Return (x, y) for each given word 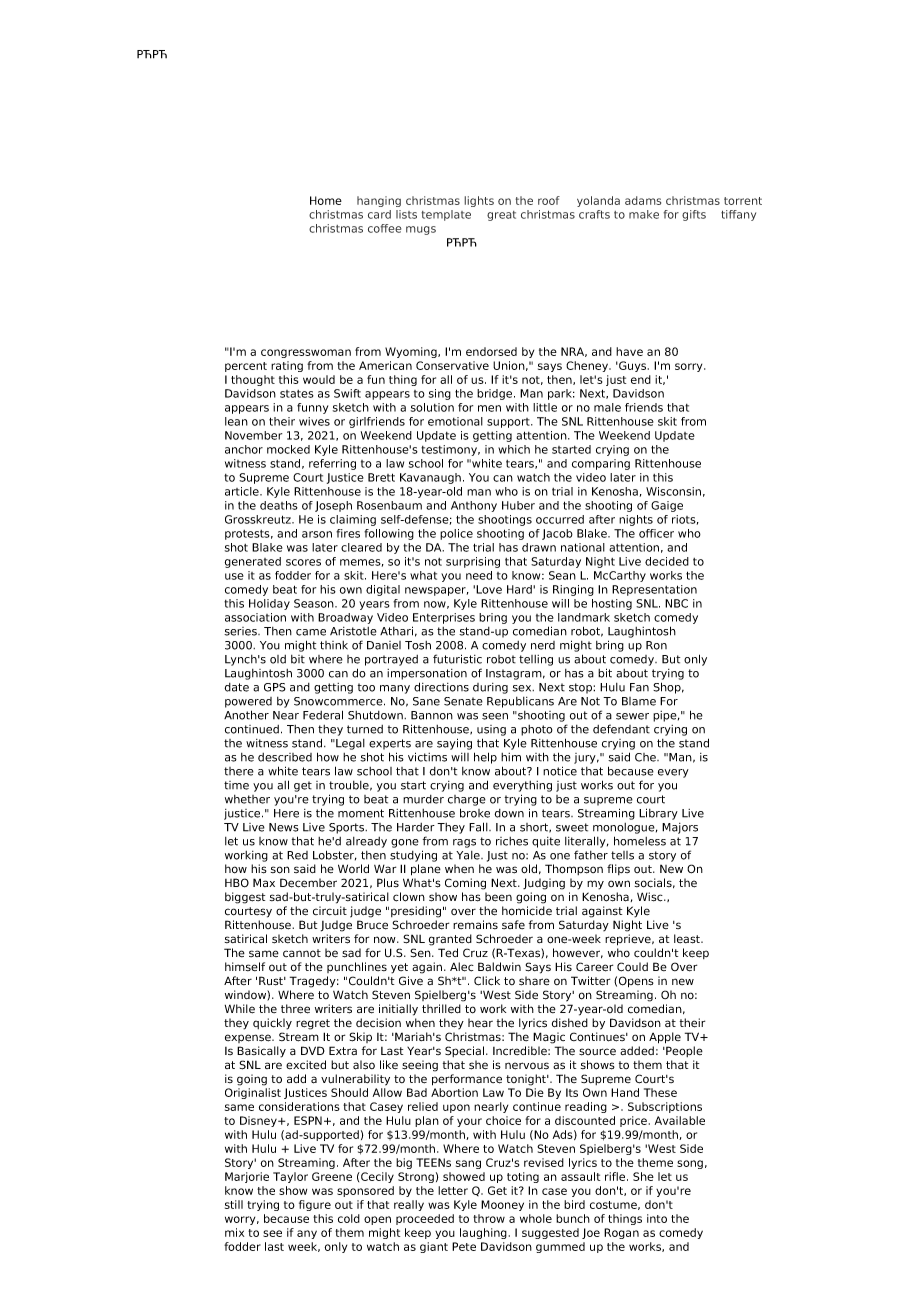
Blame (639, 701)
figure (315, 1205)
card (379, 214)
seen (495, 716)
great (501, 216)
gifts (694, 215)
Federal (323, 715)
